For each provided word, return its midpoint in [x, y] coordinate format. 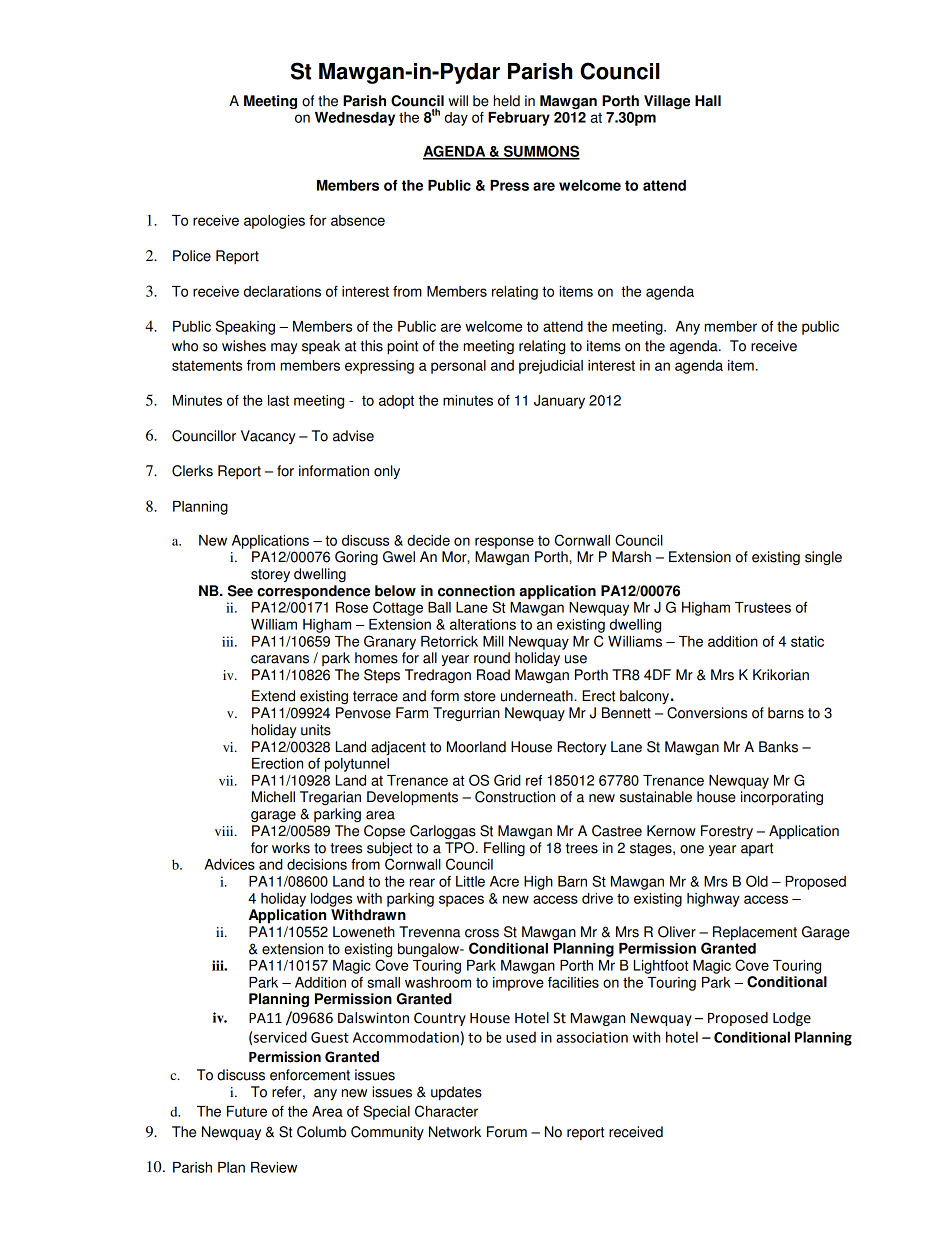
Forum [507, 1132]
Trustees [763, 607]
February [519, 119]
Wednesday [355, 119]
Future [247, 1111]
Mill [493, 641]
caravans [280, 659]
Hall [708, 101]
